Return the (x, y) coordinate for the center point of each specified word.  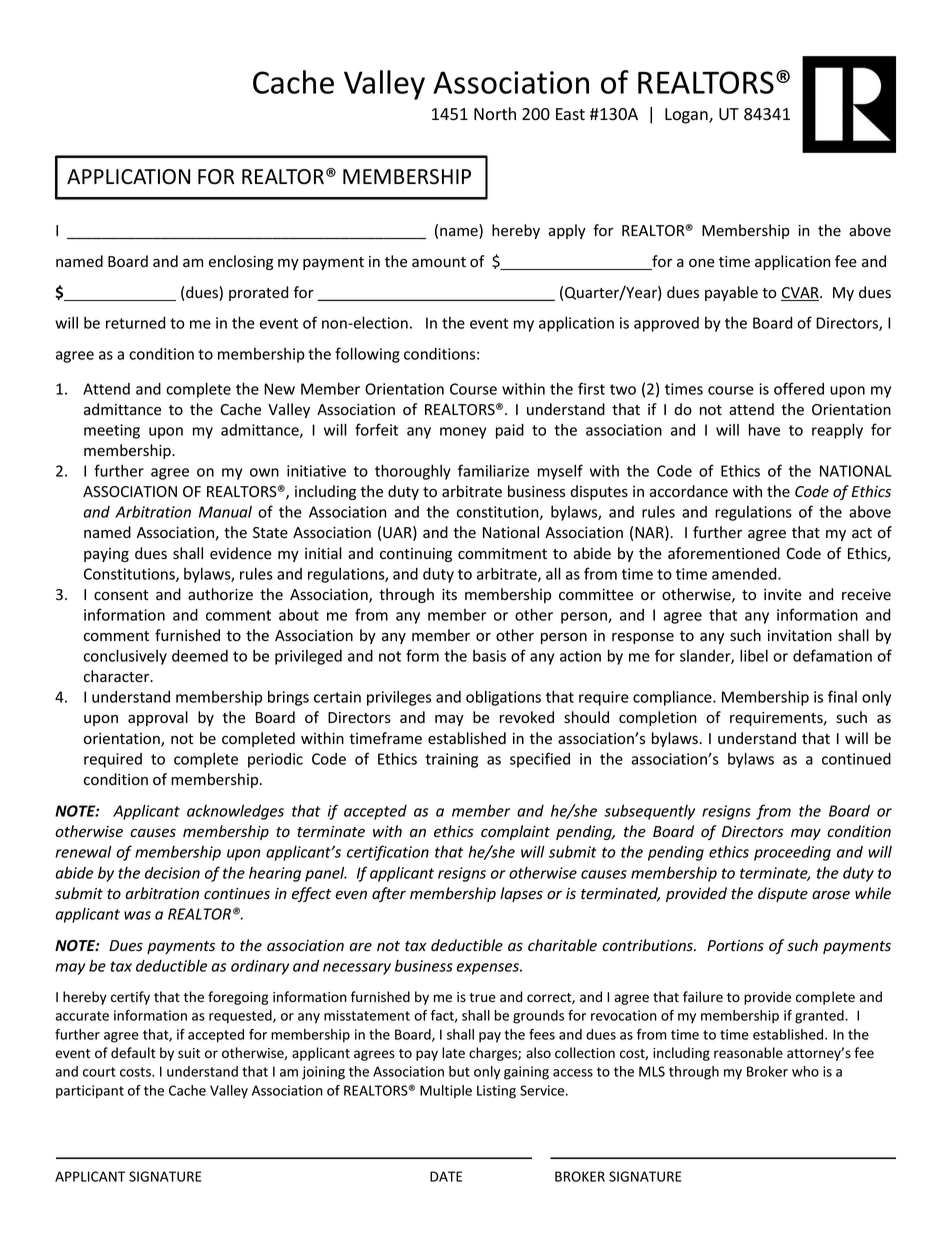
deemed (200, 656)
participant (90, 1092)
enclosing (241, 262)
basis (489, 656)
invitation (800, 636)
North (495, 114)
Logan (687, 116)
